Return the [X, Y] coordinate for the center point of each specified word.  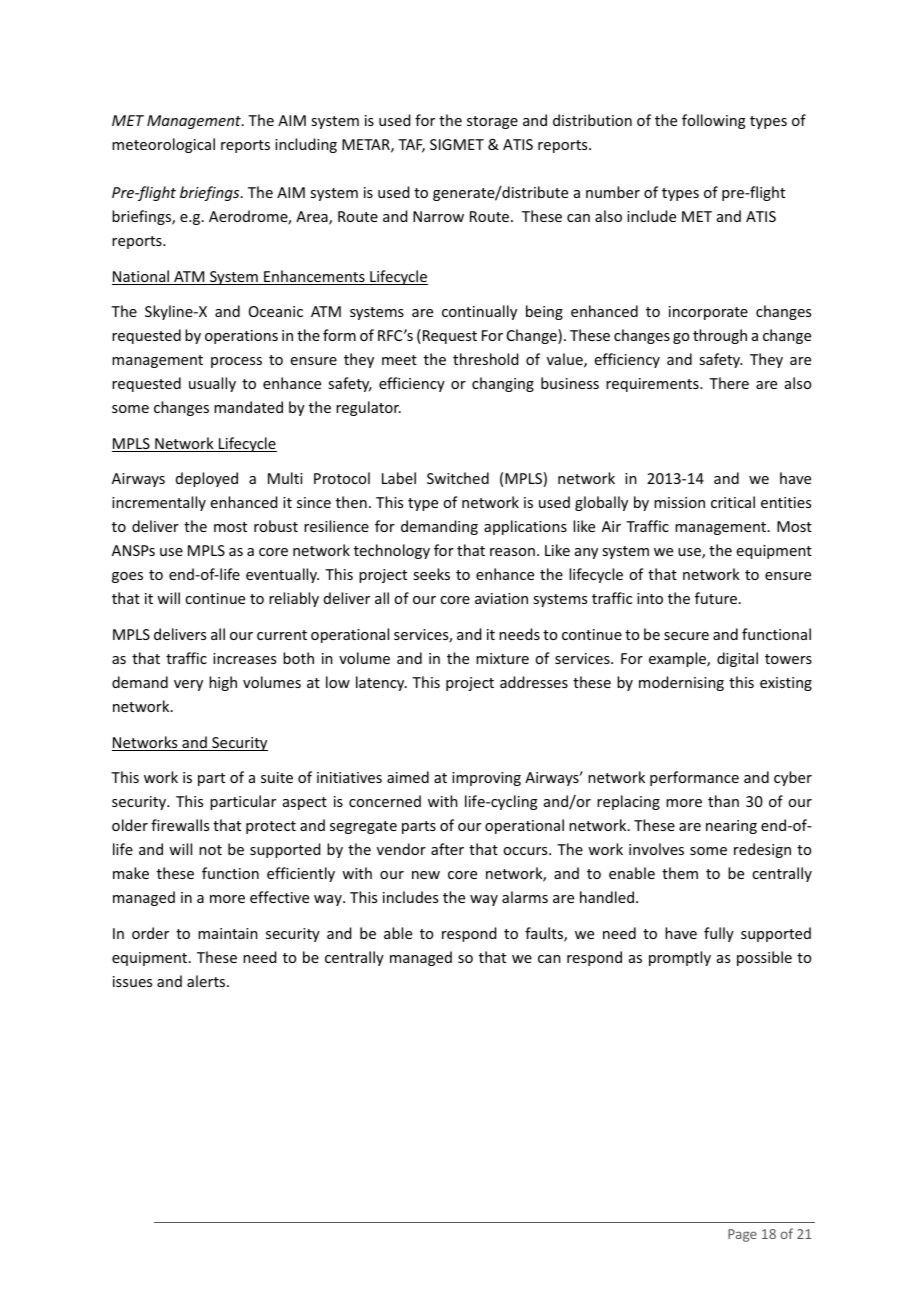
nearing [731, 827]
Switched [458, 478]
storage [492, 122]
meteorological [163, 145]
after [447, 849]
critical [733, 502]
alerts [207, 981]
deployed [207, 479]
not [210, 850]
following [714, 121]
